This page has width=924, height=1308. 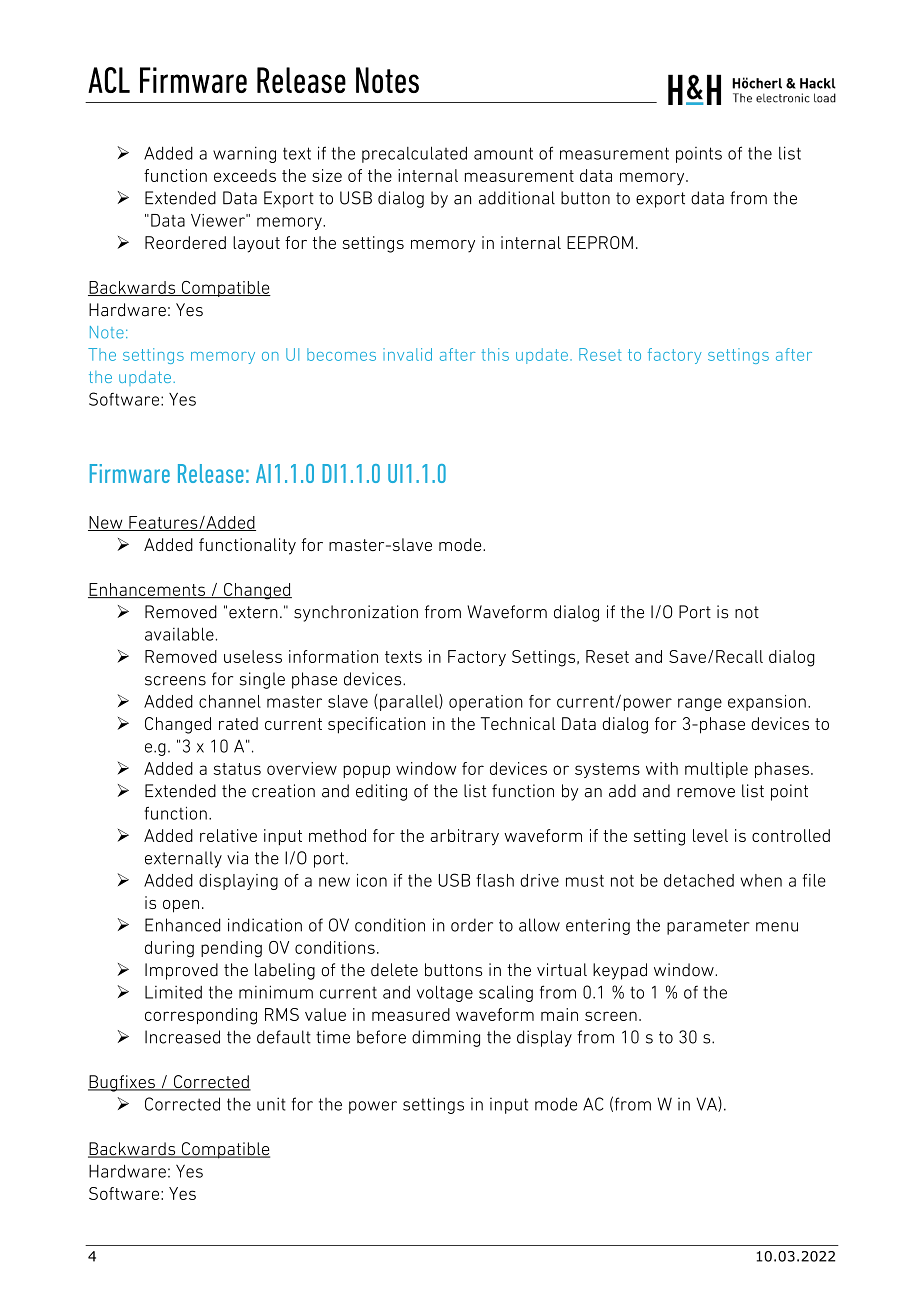 What do you see at coordinates (503, 153) in the page?
I see `amount` at bounding box center [503, 153].
